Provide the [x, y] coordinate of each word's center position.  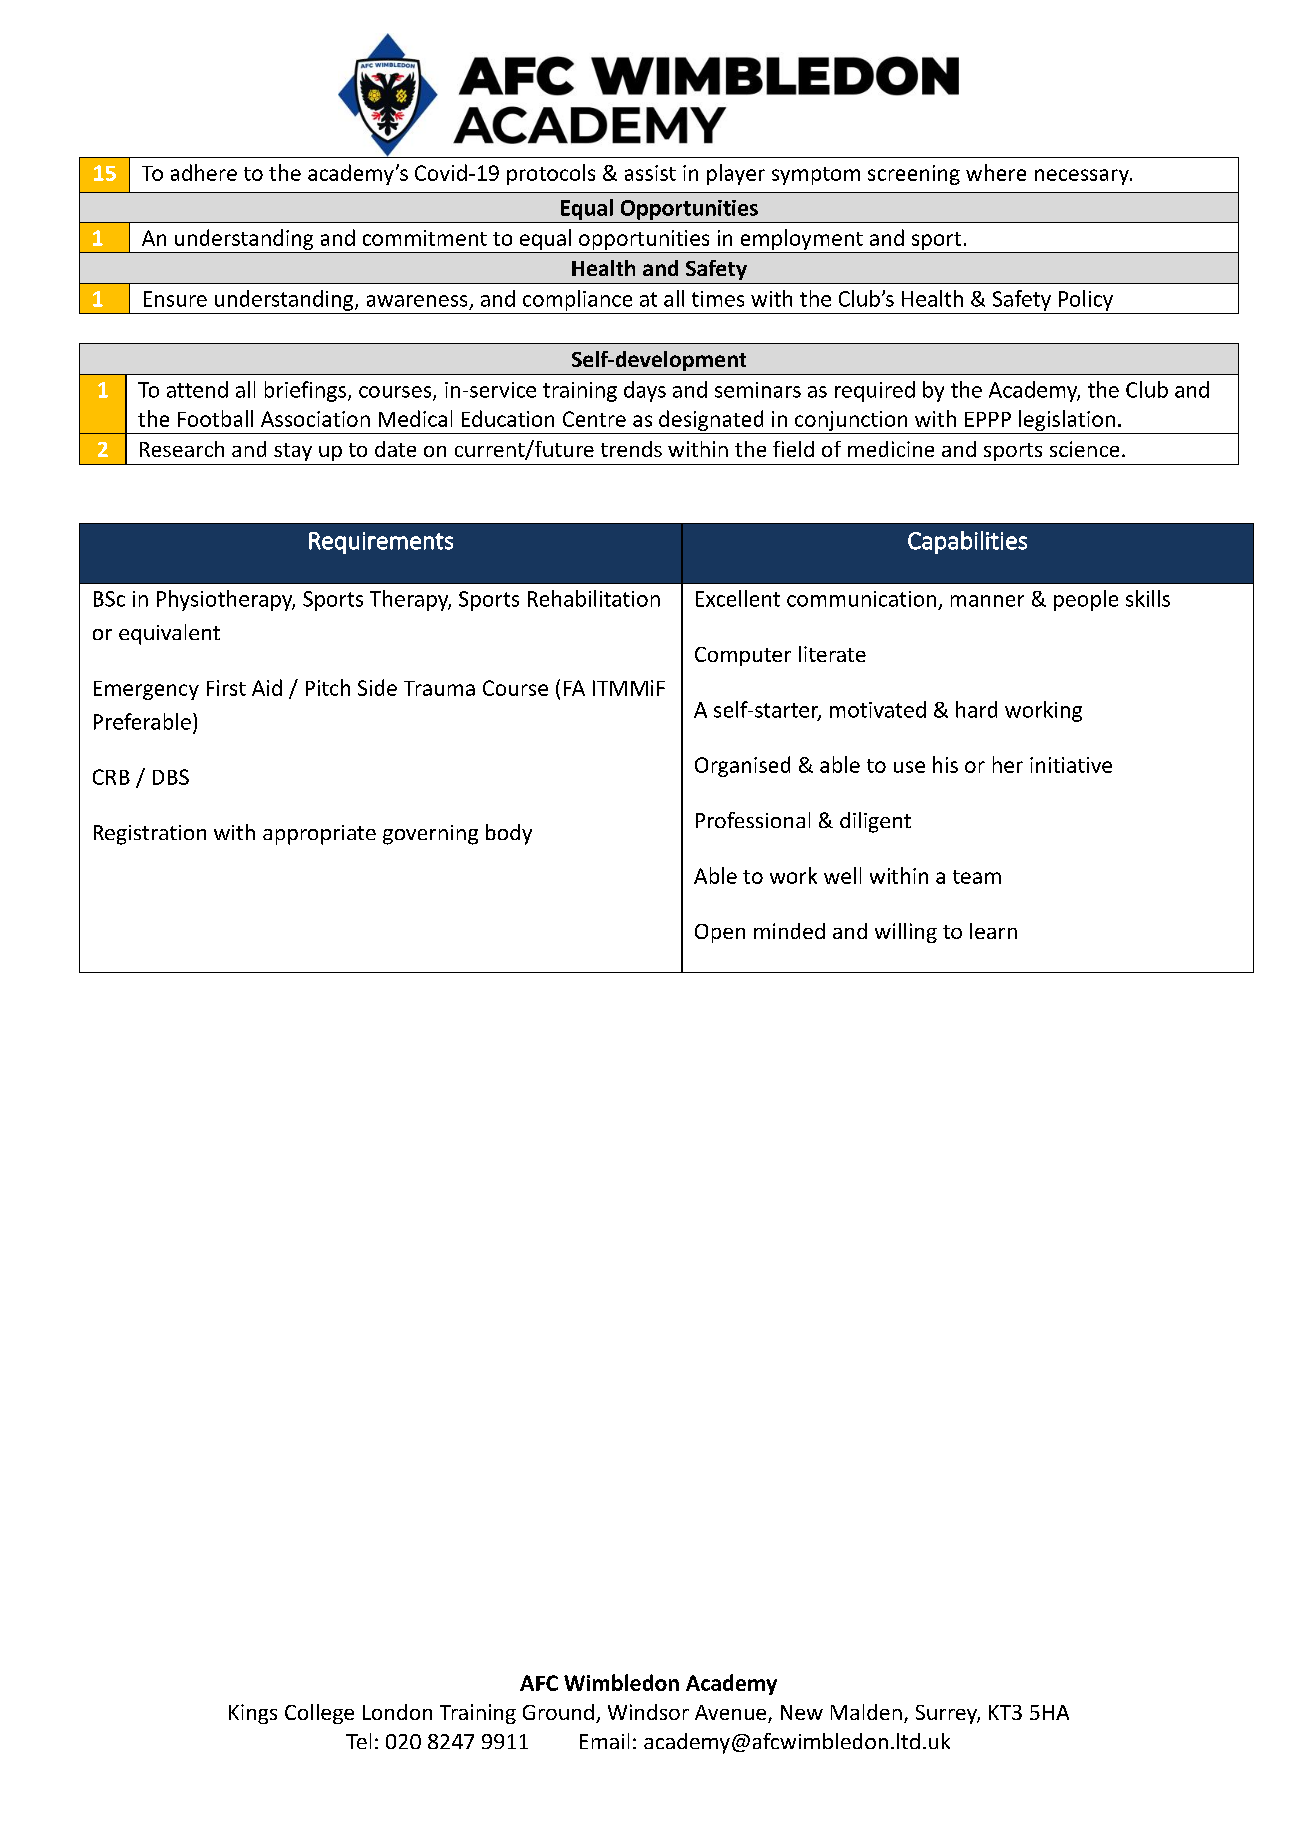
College [319, 1714]
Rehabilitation [594, 598]
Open [720, 933]
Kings [253, 1714]
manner [987, 601]
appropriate [319, 835]
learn [993, 931]
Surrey [948, 1714]
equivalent [169, 634]
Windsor [648, 1712]
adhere [204, 172]
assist [650, 173]
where [996, 172]
